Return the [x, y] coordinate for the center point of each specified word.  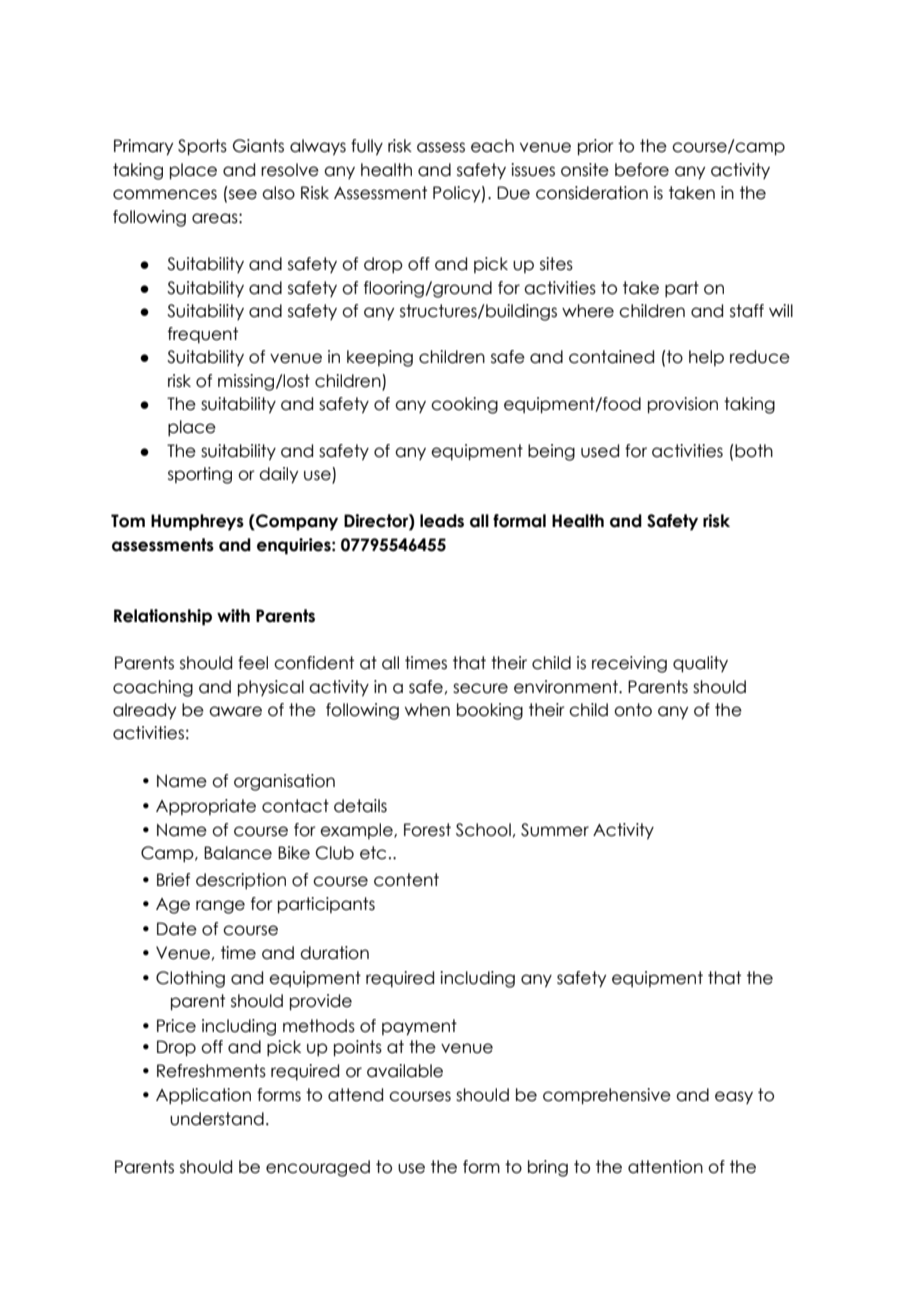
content [406, 880]
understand [217, 1119]
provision [683, 405]
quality [700, 664]
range [220, 907]
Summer [555, 830]
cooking [464, 405]
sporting [200, 475]
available [405, 1071]
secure [480, 688]
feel [253, 663]
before [642, 170]
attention [665, 1167]
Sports [202, 147]
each [492, 146]
